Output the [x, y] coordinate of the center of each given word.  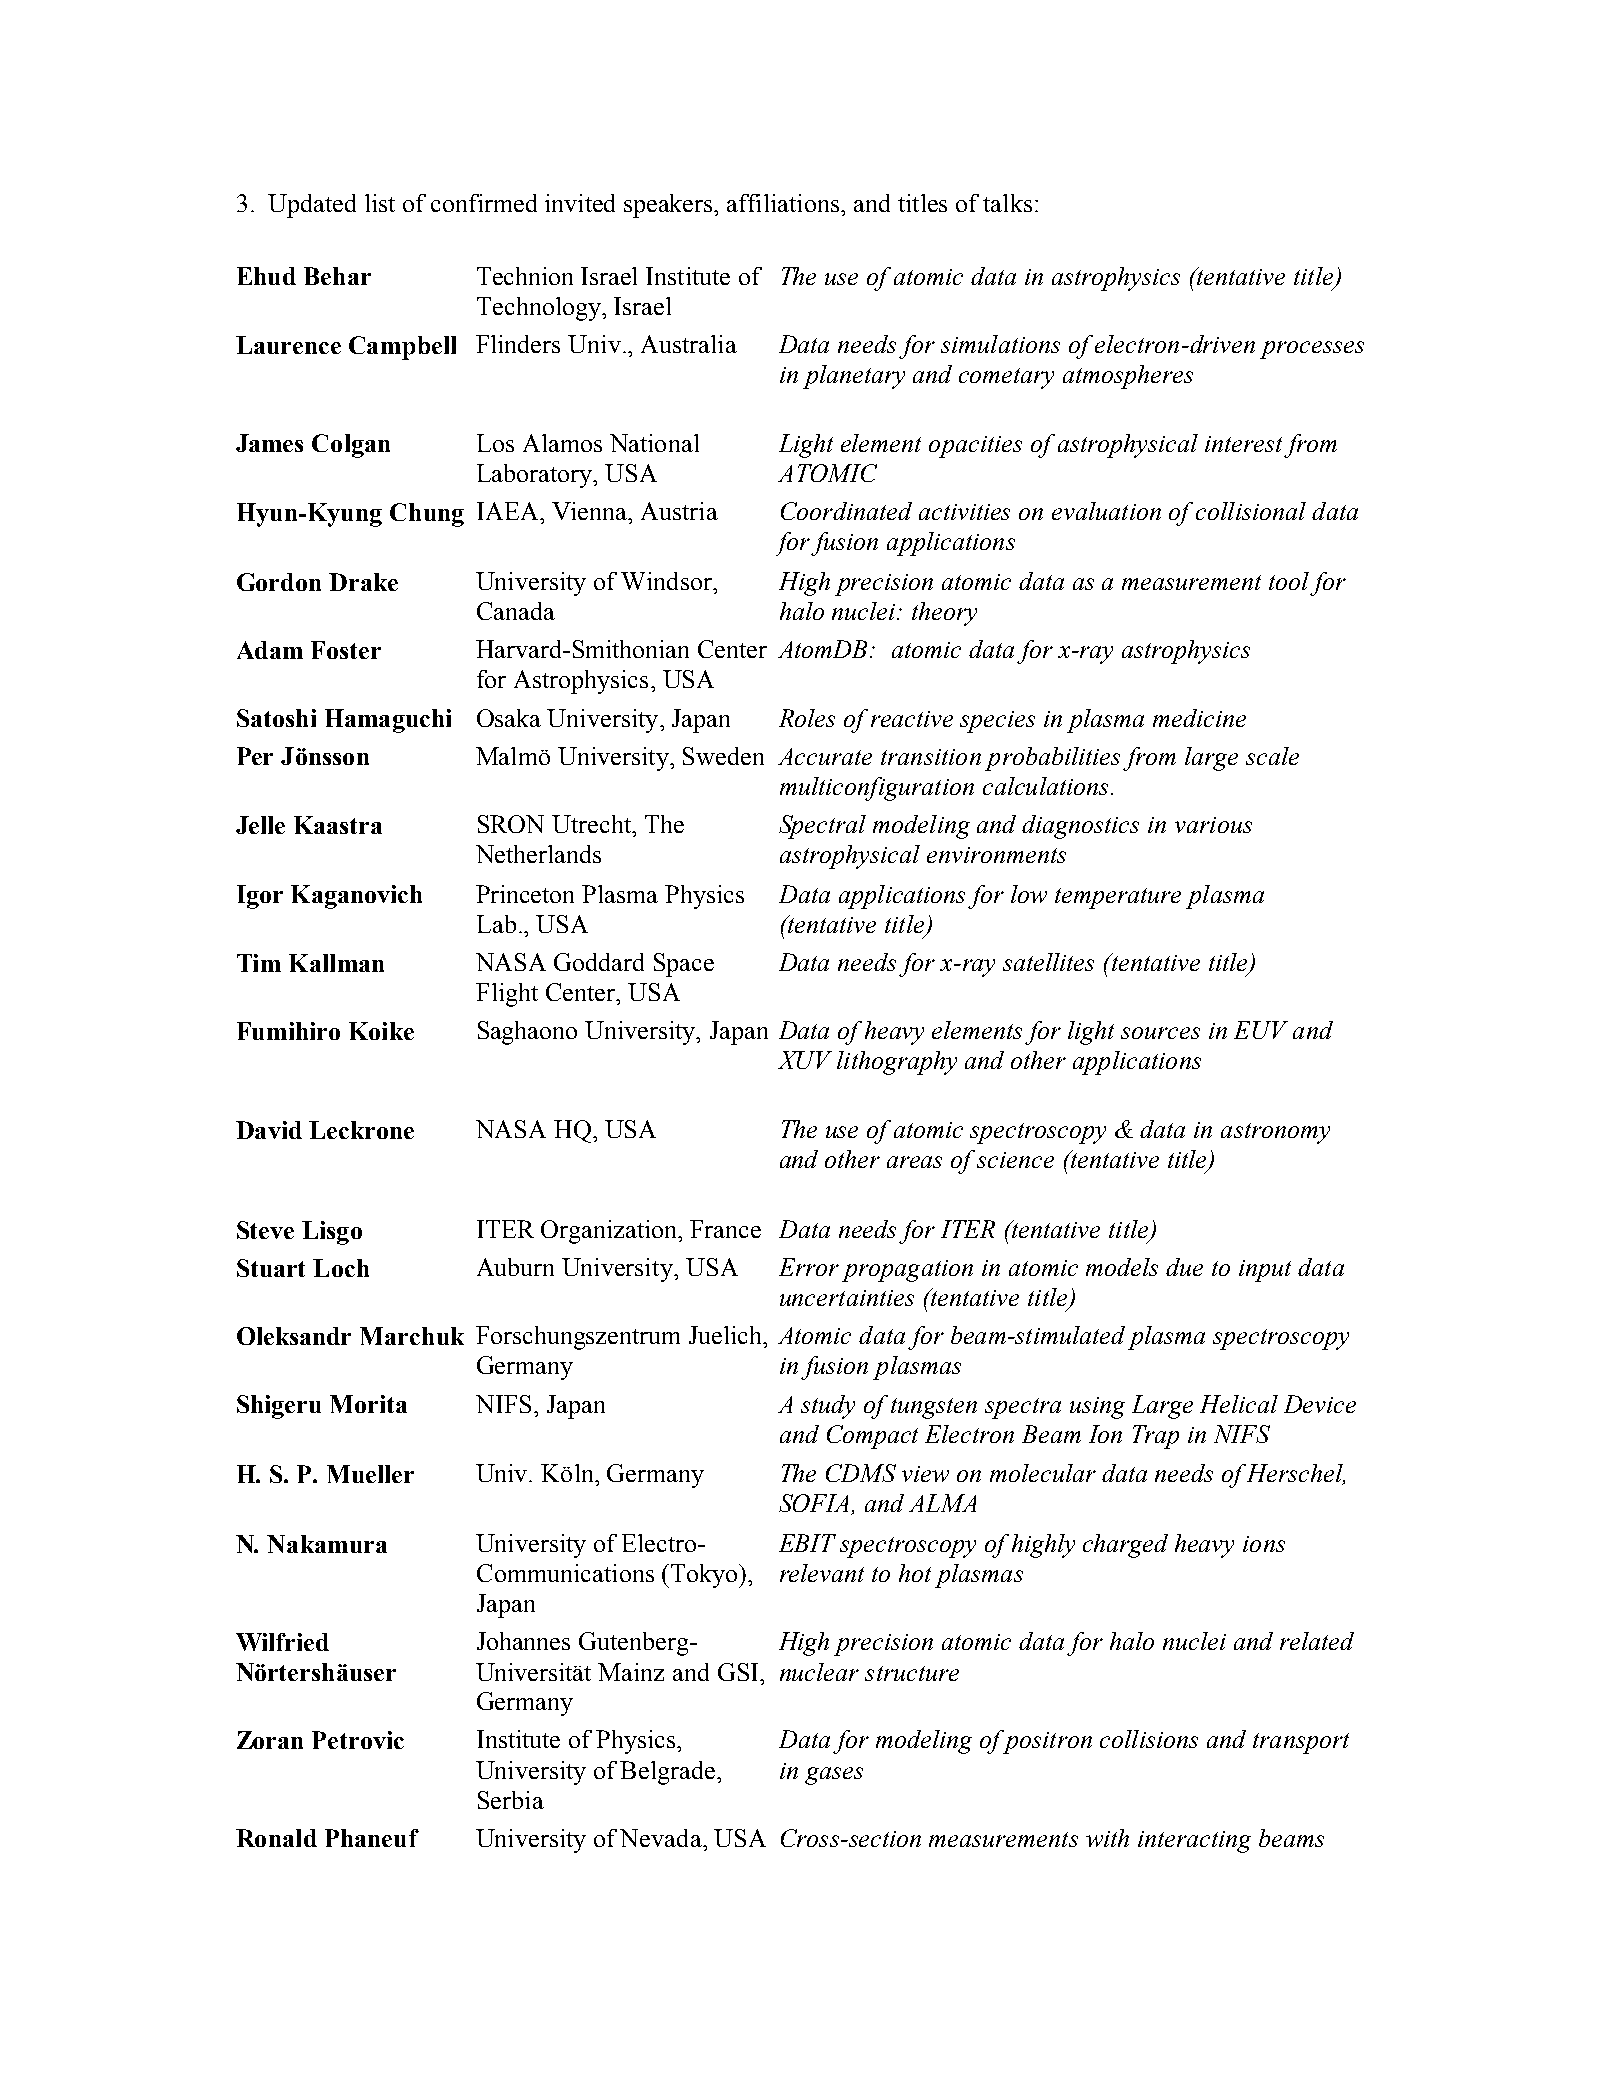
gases [834, 1776]
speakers [669, 206]
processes [1312, 350]
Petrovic [358, 1740]
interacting [1194, 1842]
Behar [337, 276]
